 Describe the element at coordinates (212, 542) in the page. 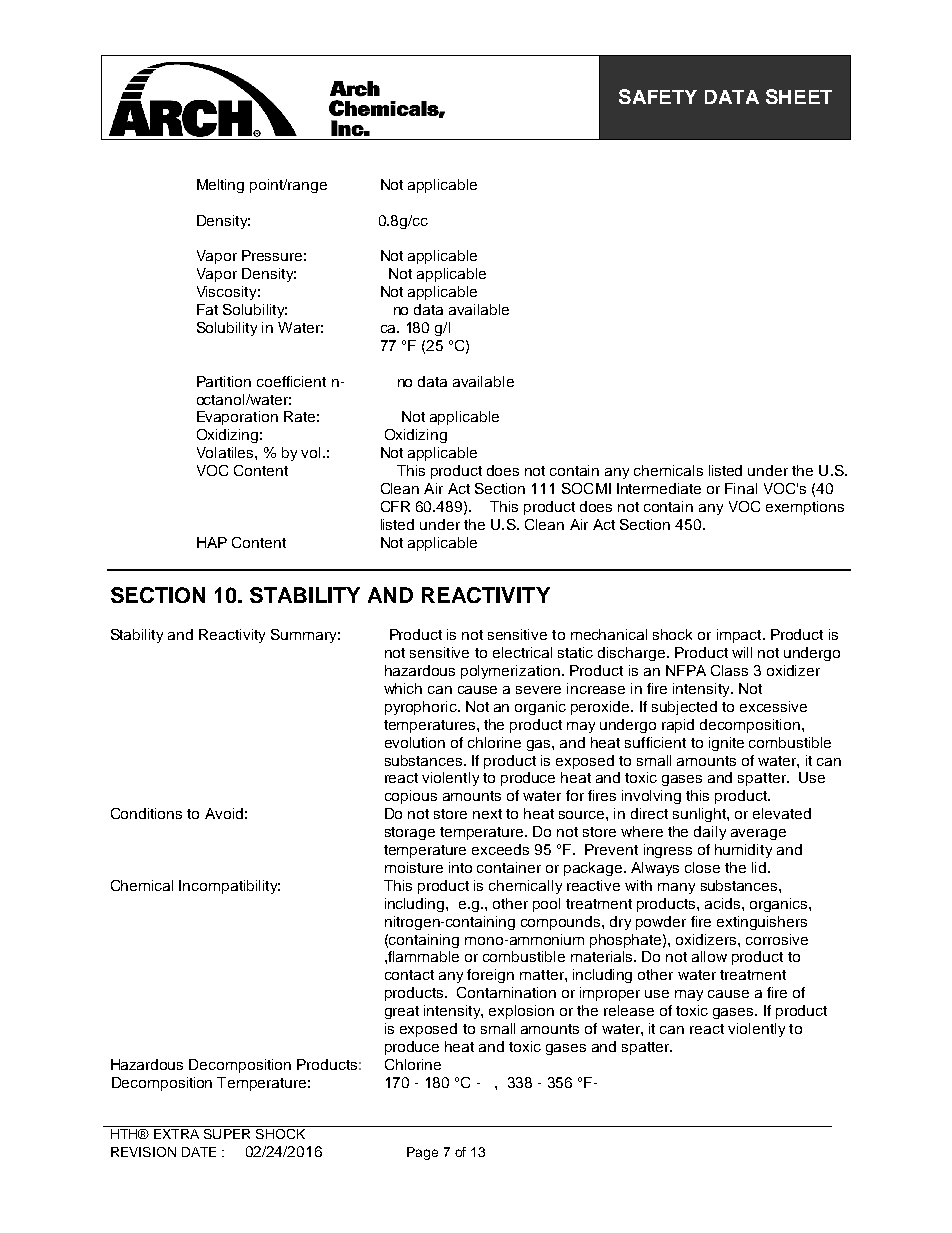

I see `HAP` at that location.
